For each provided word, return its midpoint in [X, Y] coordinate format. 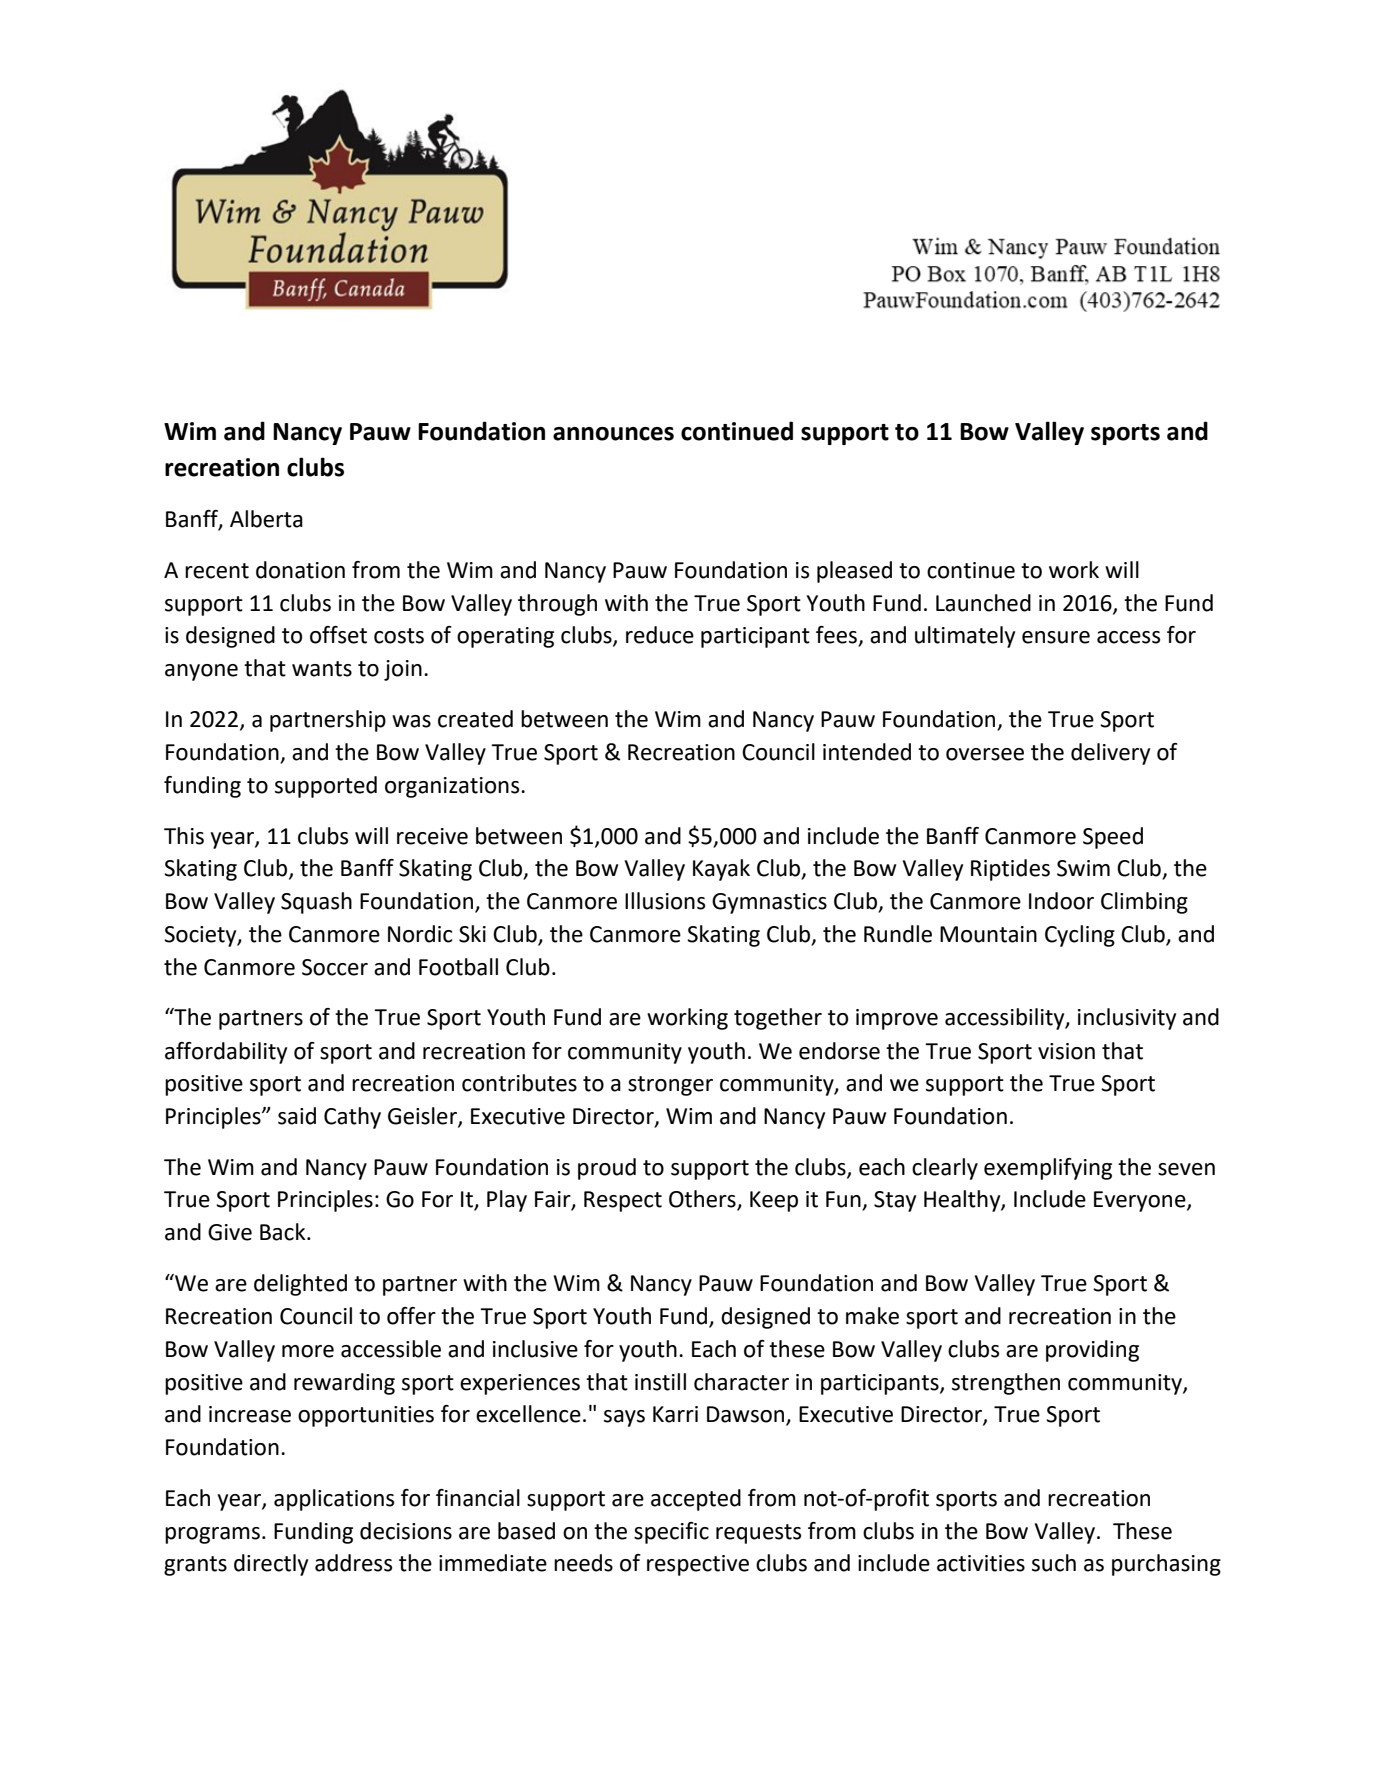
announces [613, 434]
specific [671, 1533]
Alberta [266, 519]
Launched [983, 603]
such [1054, 1563]
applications [334, 1500]
